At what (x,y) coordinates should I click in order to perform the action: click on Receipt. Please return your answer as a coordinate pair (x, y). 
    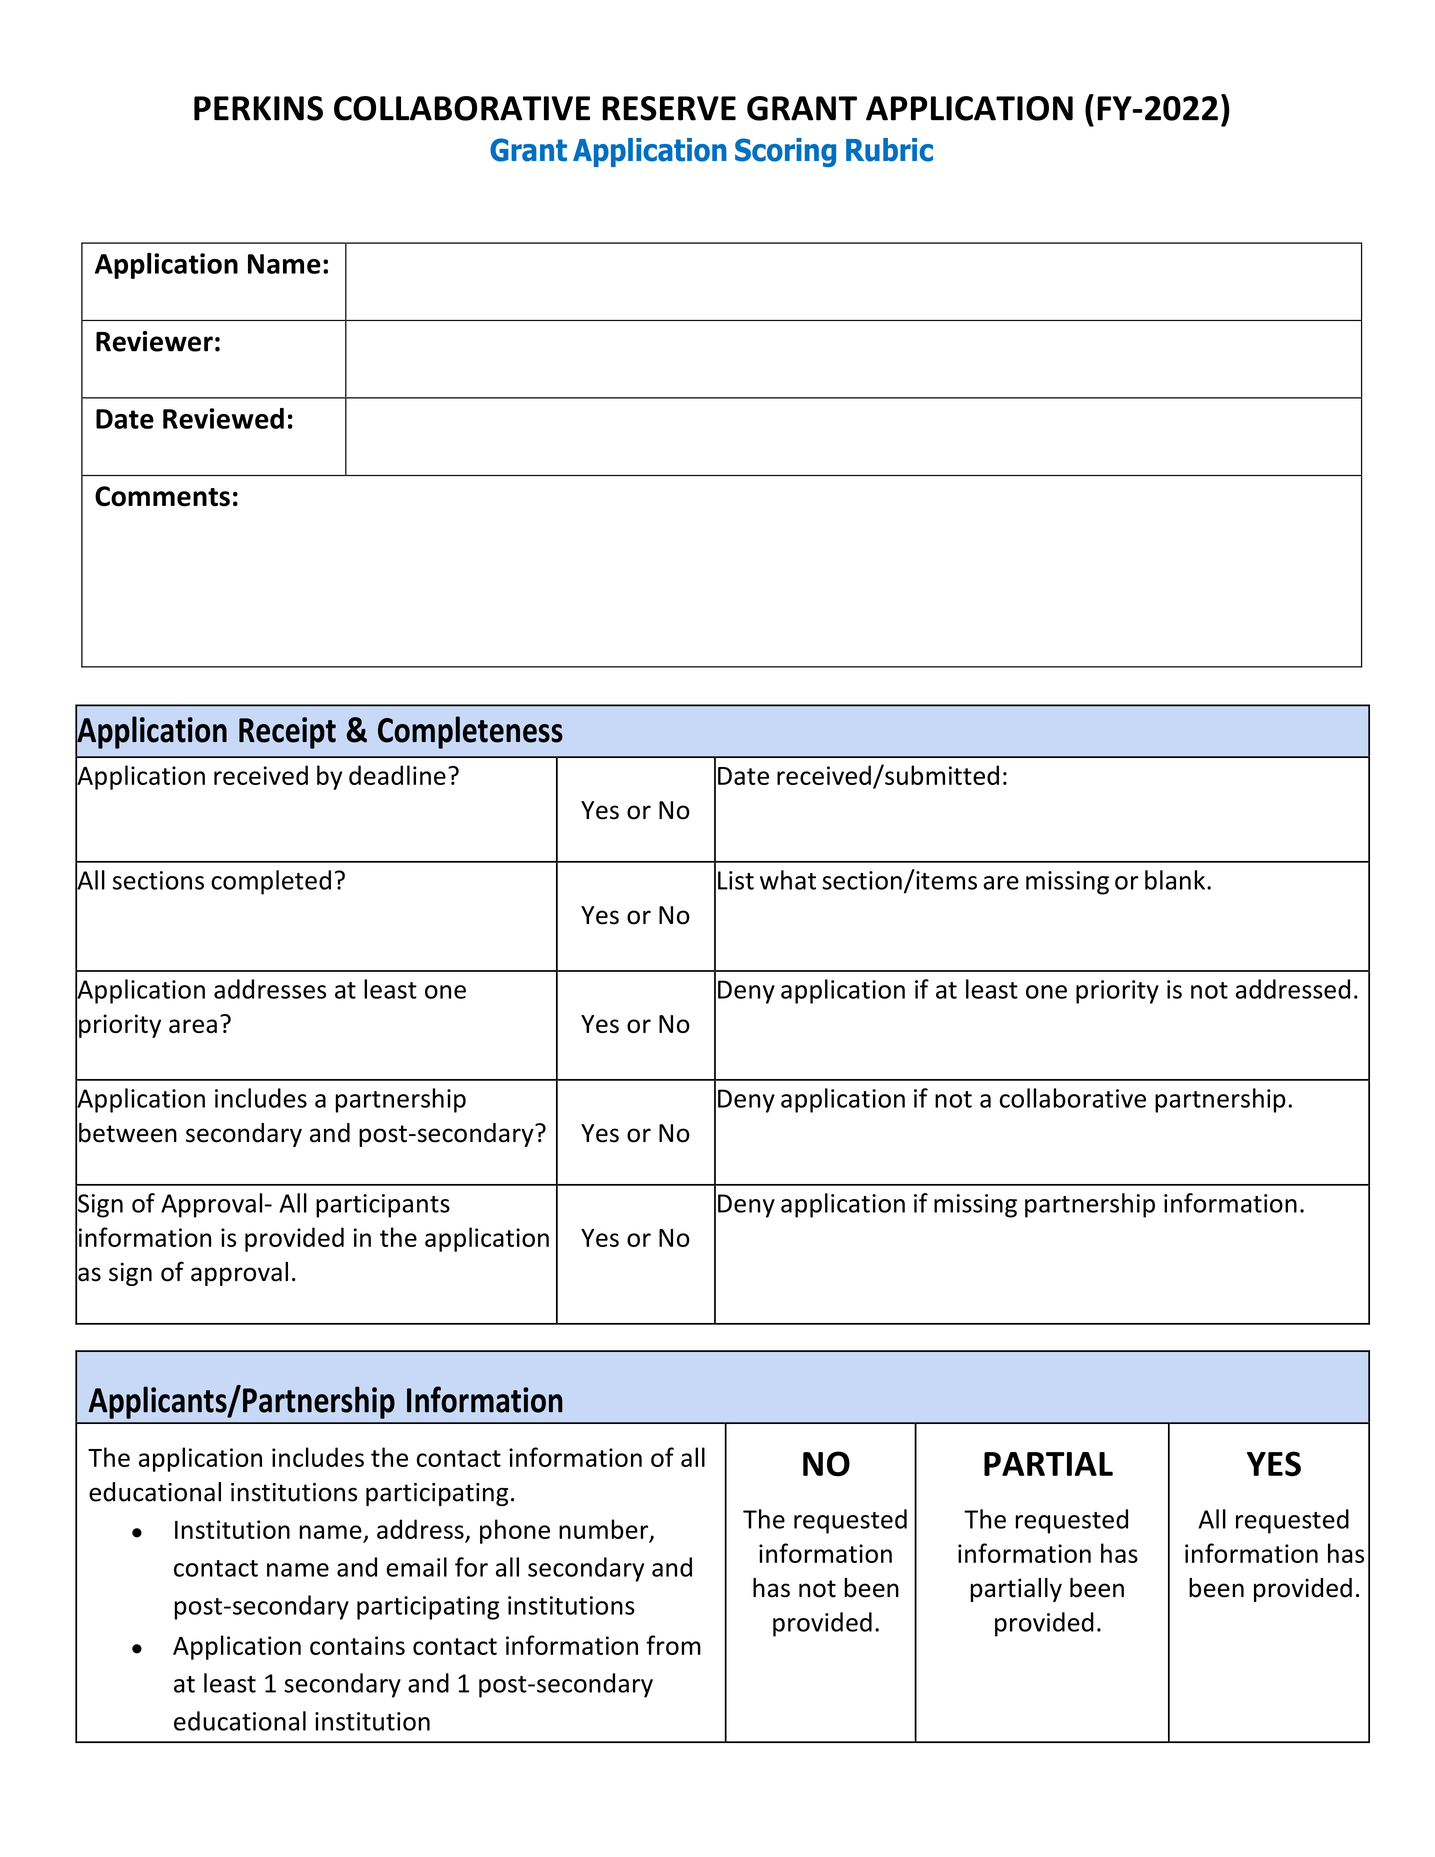
    Looking at the image, I should click on (287, 733).
